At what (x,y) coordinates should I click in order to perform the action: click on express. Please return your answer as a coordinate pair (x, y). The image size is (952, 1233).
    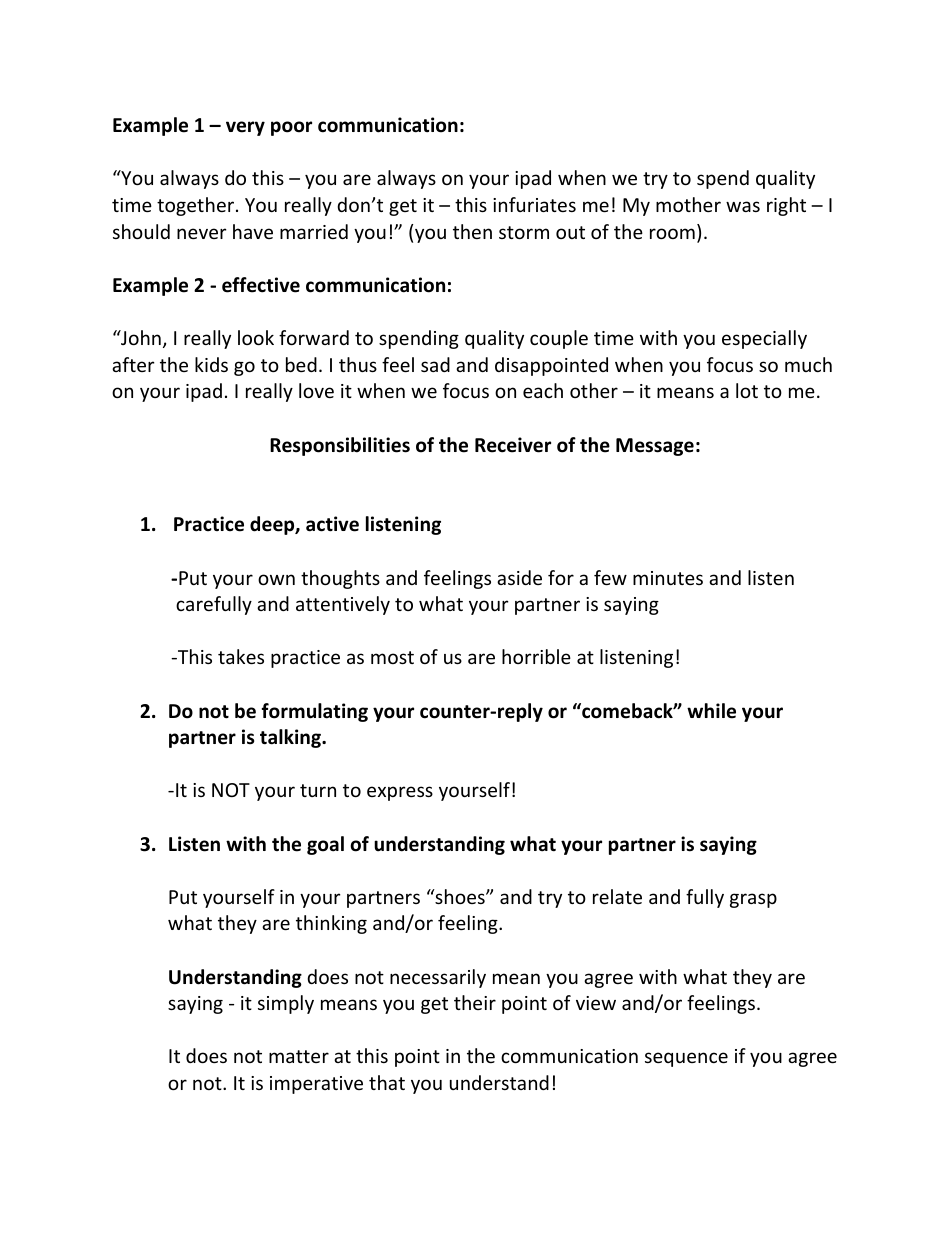
    Looking at the image, I should click on (400, 793).
